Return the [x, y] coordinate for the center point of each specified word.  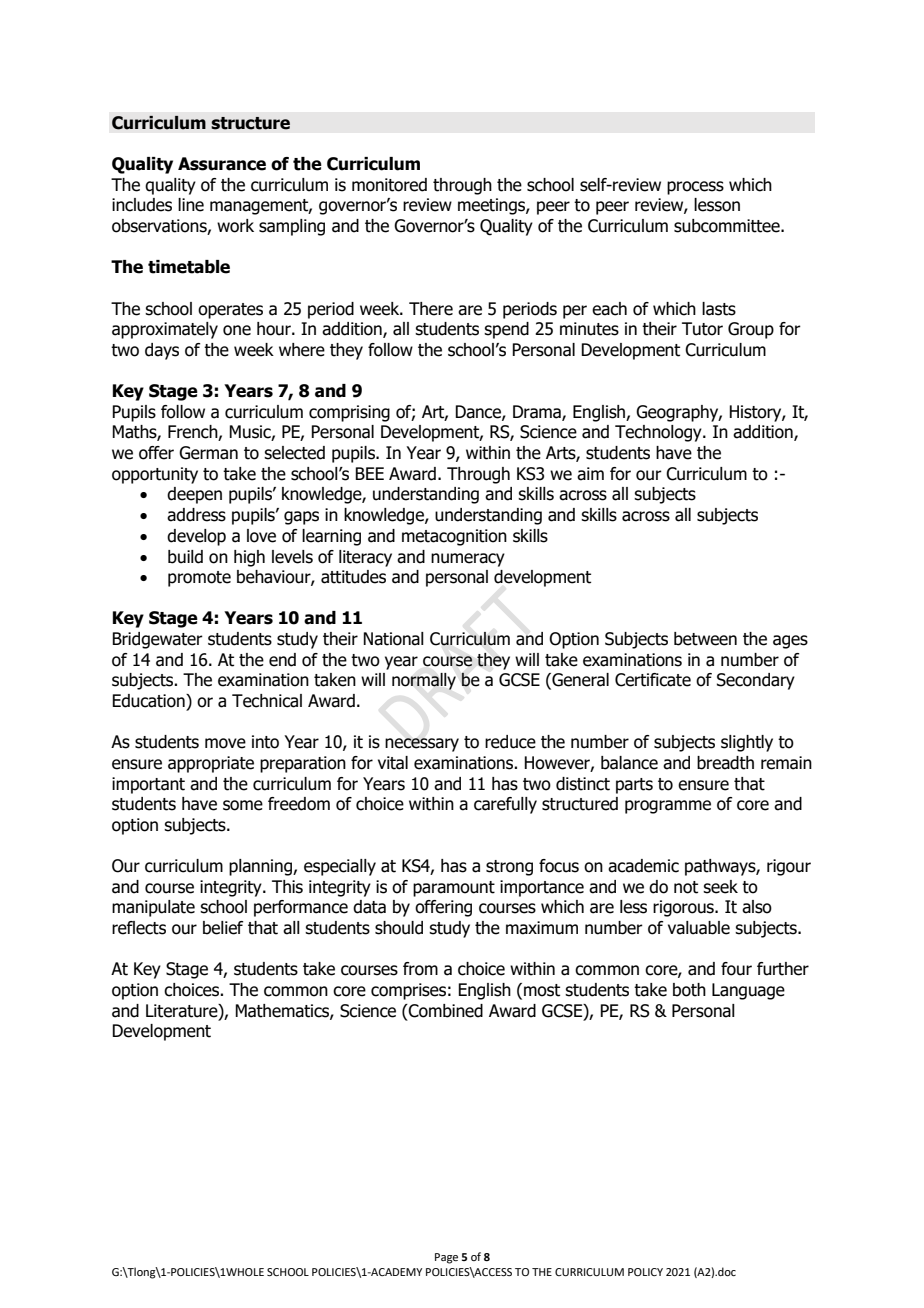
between [705, 639]
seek [720, 887]
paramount [454, 889]
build [185, 557]
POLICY [645, 1272]
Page [446, 1258]
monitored [389, 185]
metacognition [454, 537]
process [695, 188]
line [191, 205]
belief [223, 928]
